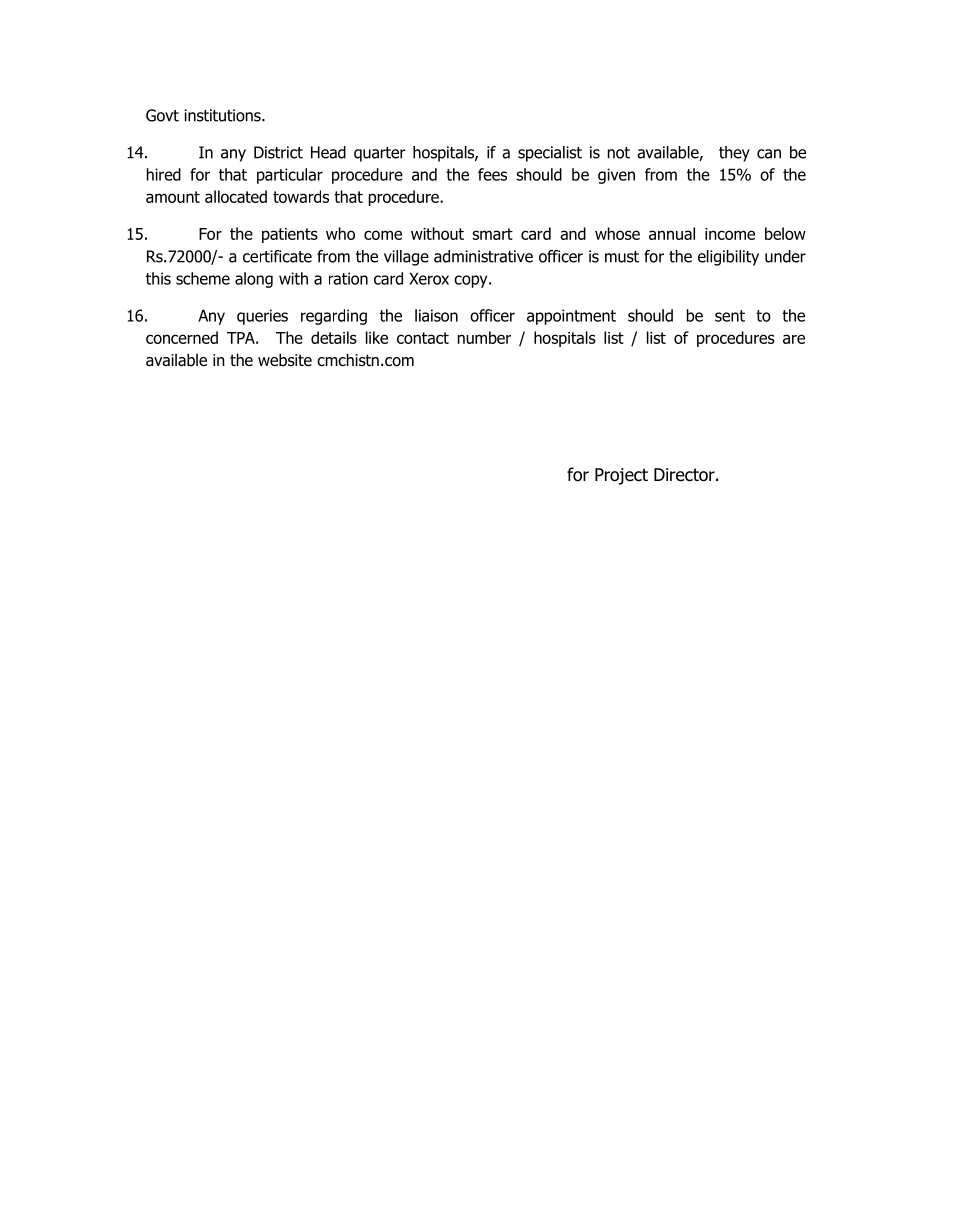 The height and width of the image is (1232, 953). What do you see at coordinates (223, 115) in the image?
I see `institutions` at bounding box center [223, 115].
